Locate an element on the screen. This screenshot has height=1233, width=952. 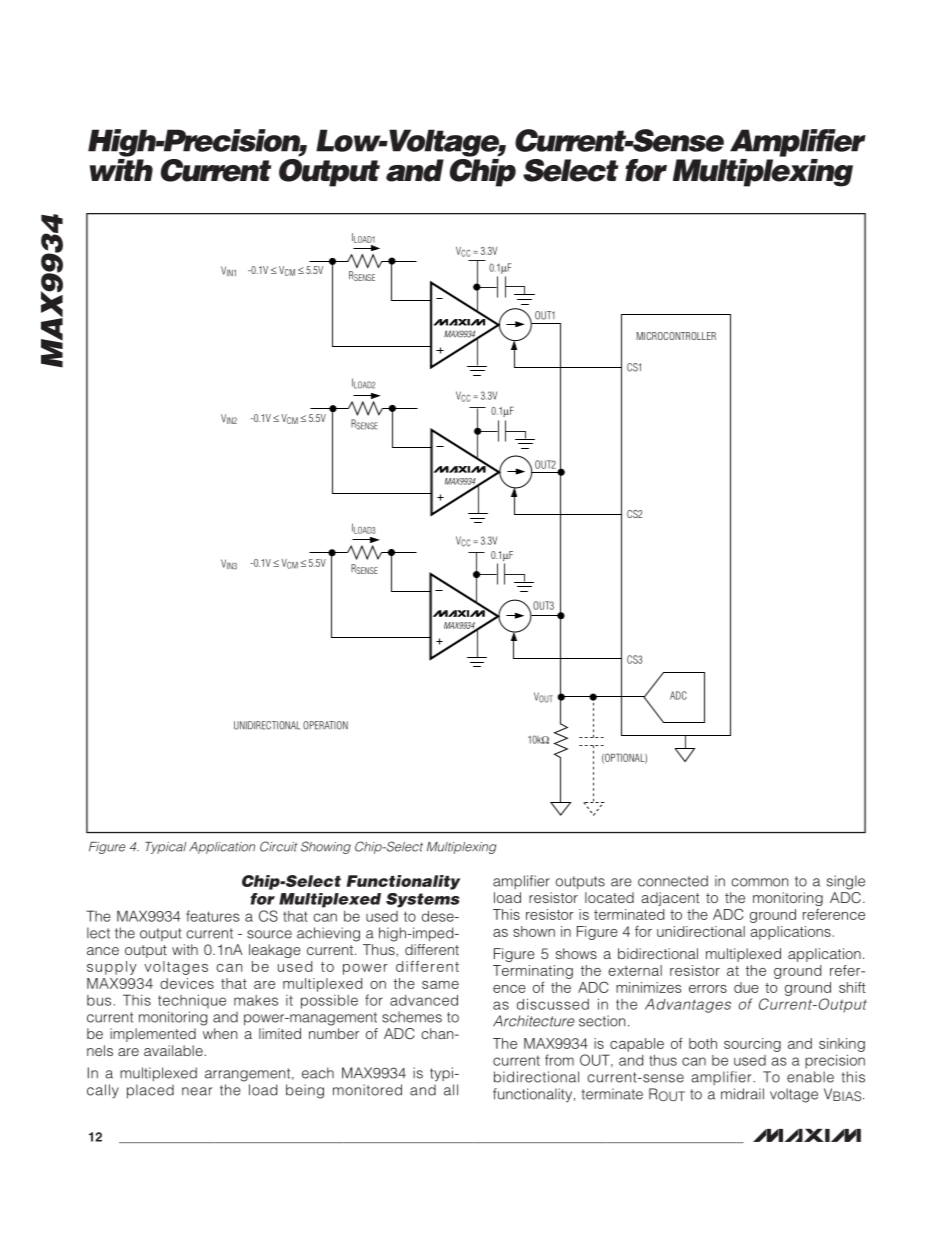
features is located at coordinates (213, 916).
